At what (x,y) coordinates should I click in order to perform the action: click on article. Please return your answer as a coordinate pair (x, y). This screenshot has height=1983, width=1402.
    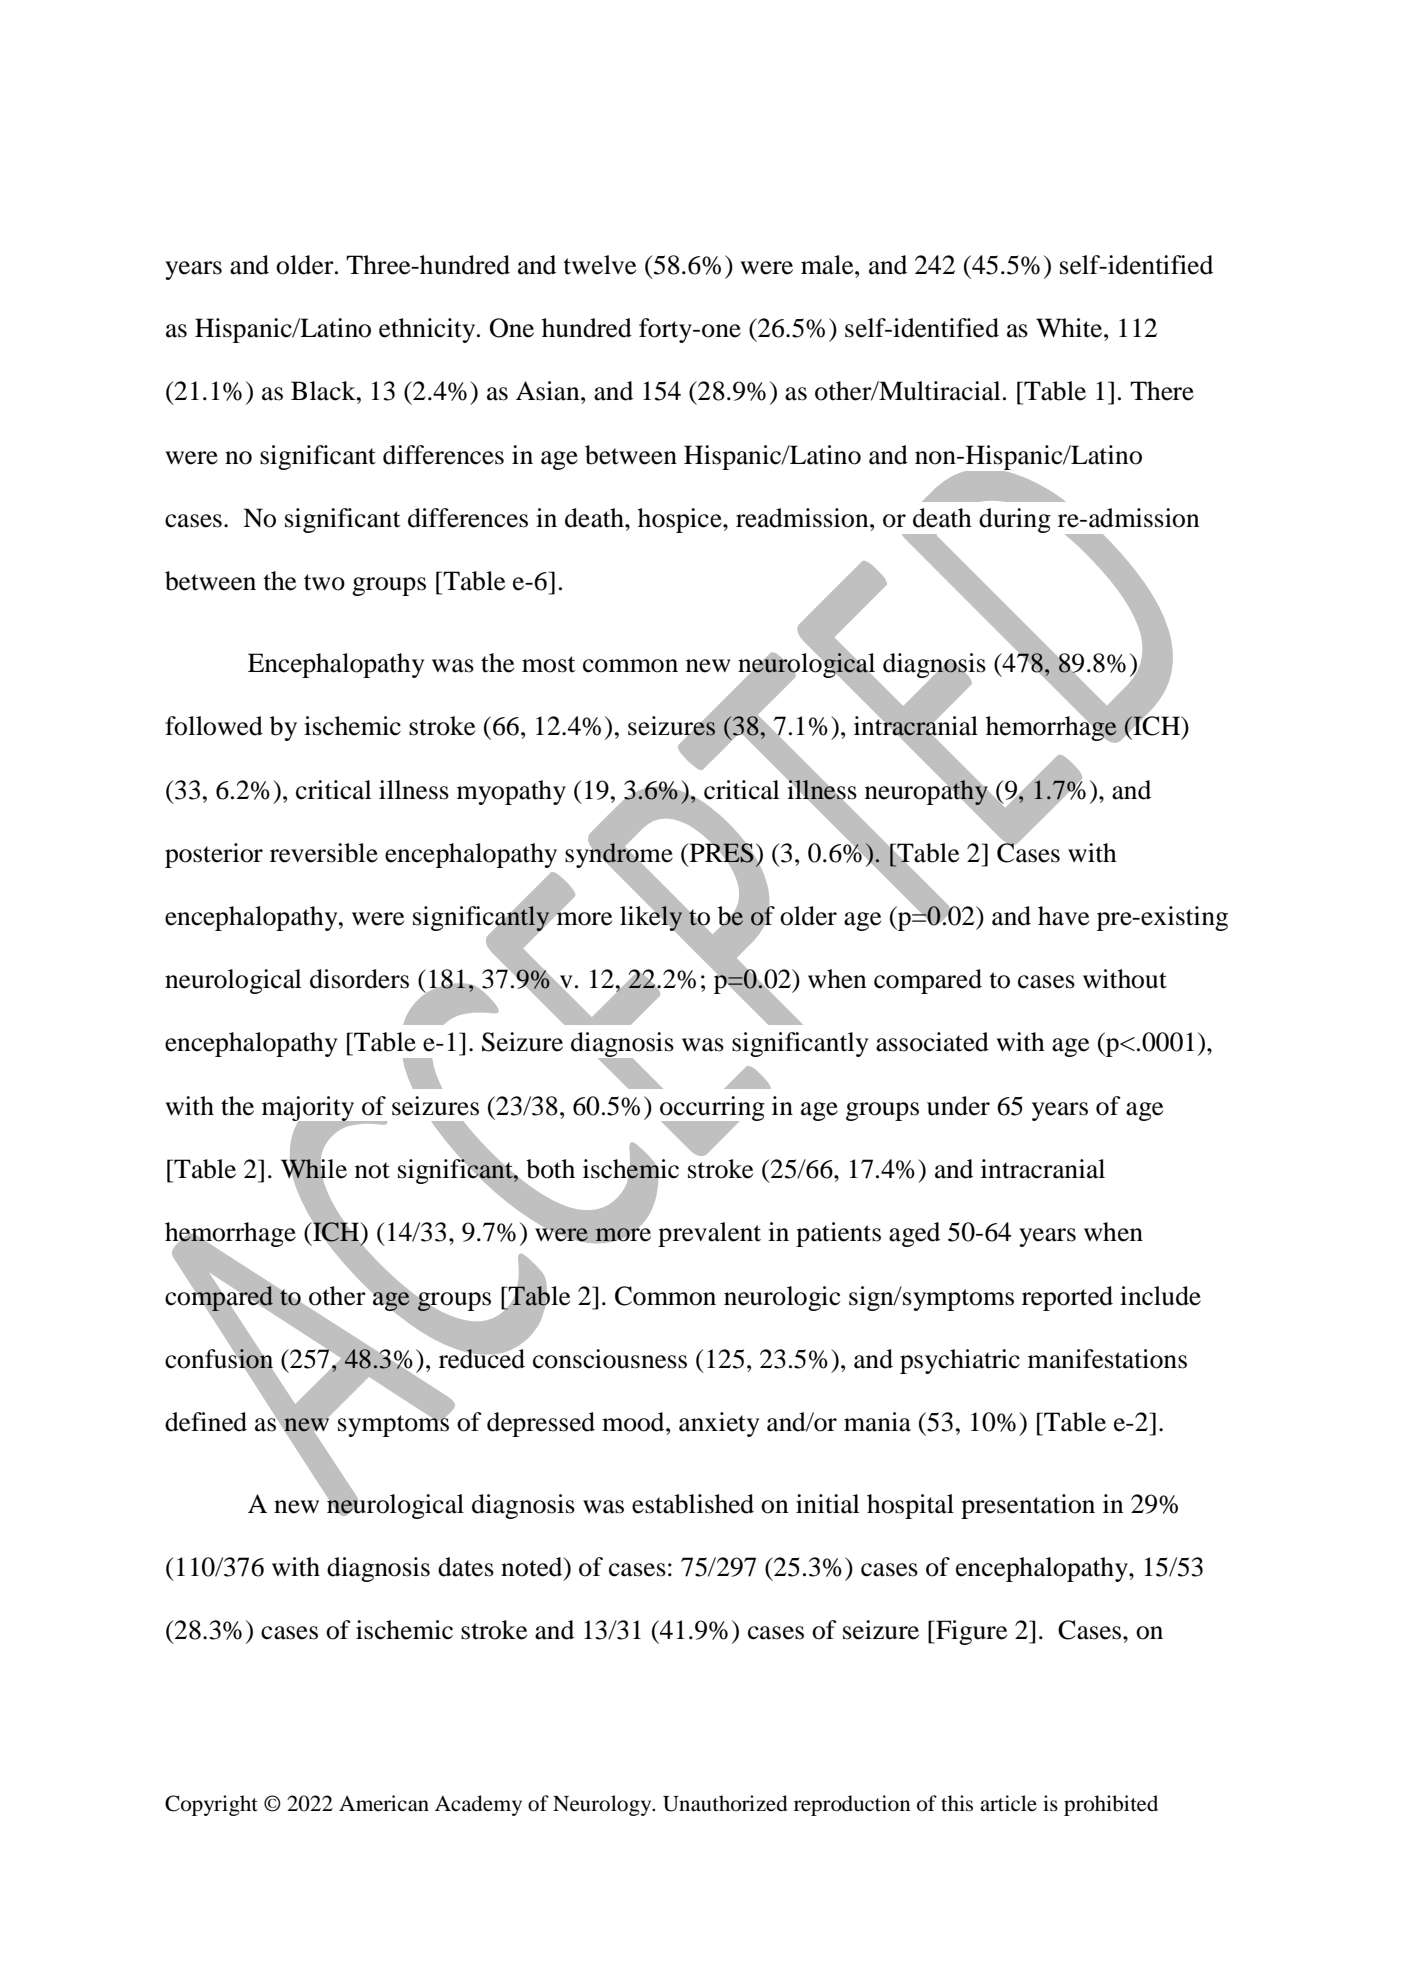
    Looking at the image, I should click on (1008, 1803).
